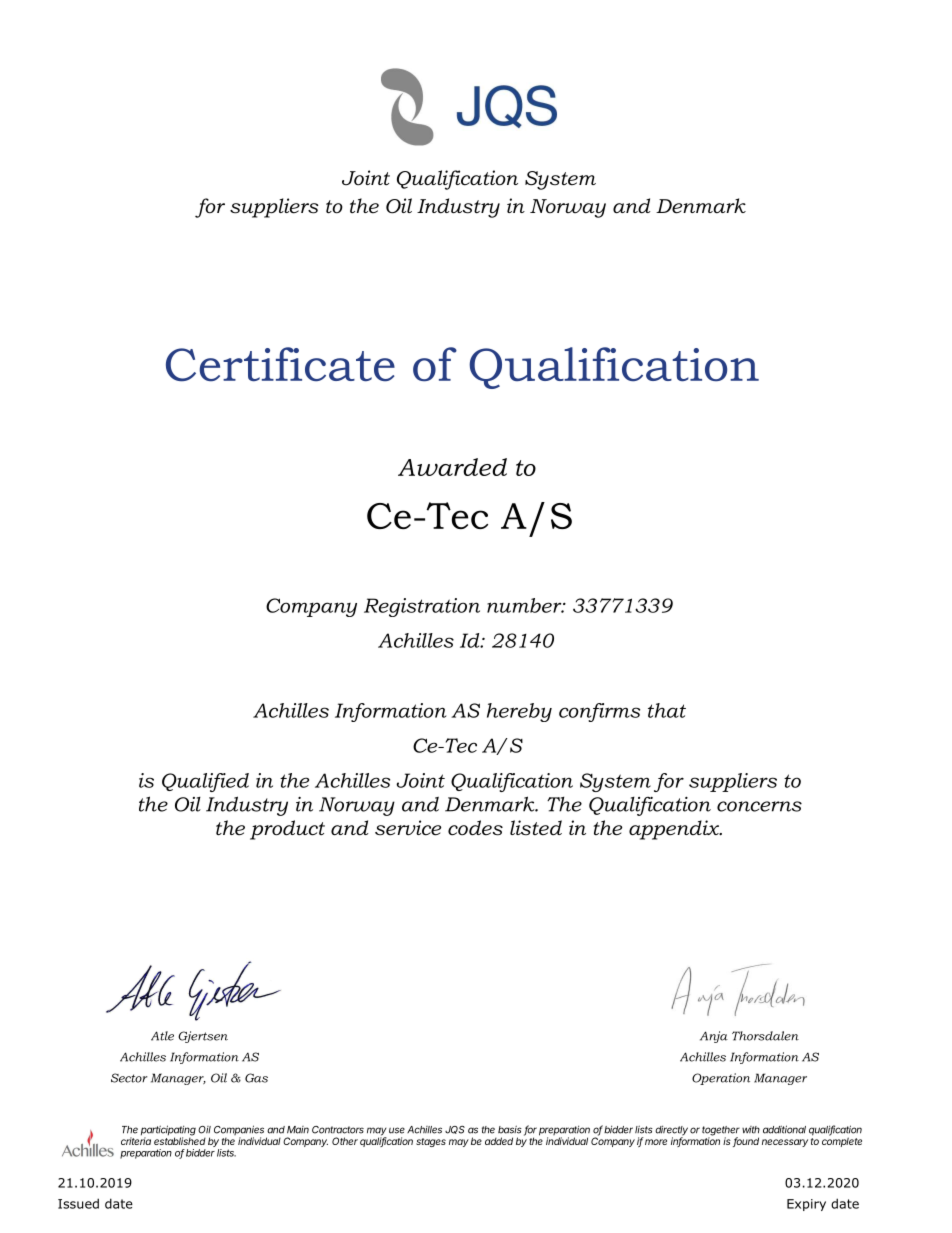 The width and height of the screenshot is (952, 1233). I want to click on that, so click(667, 710).
